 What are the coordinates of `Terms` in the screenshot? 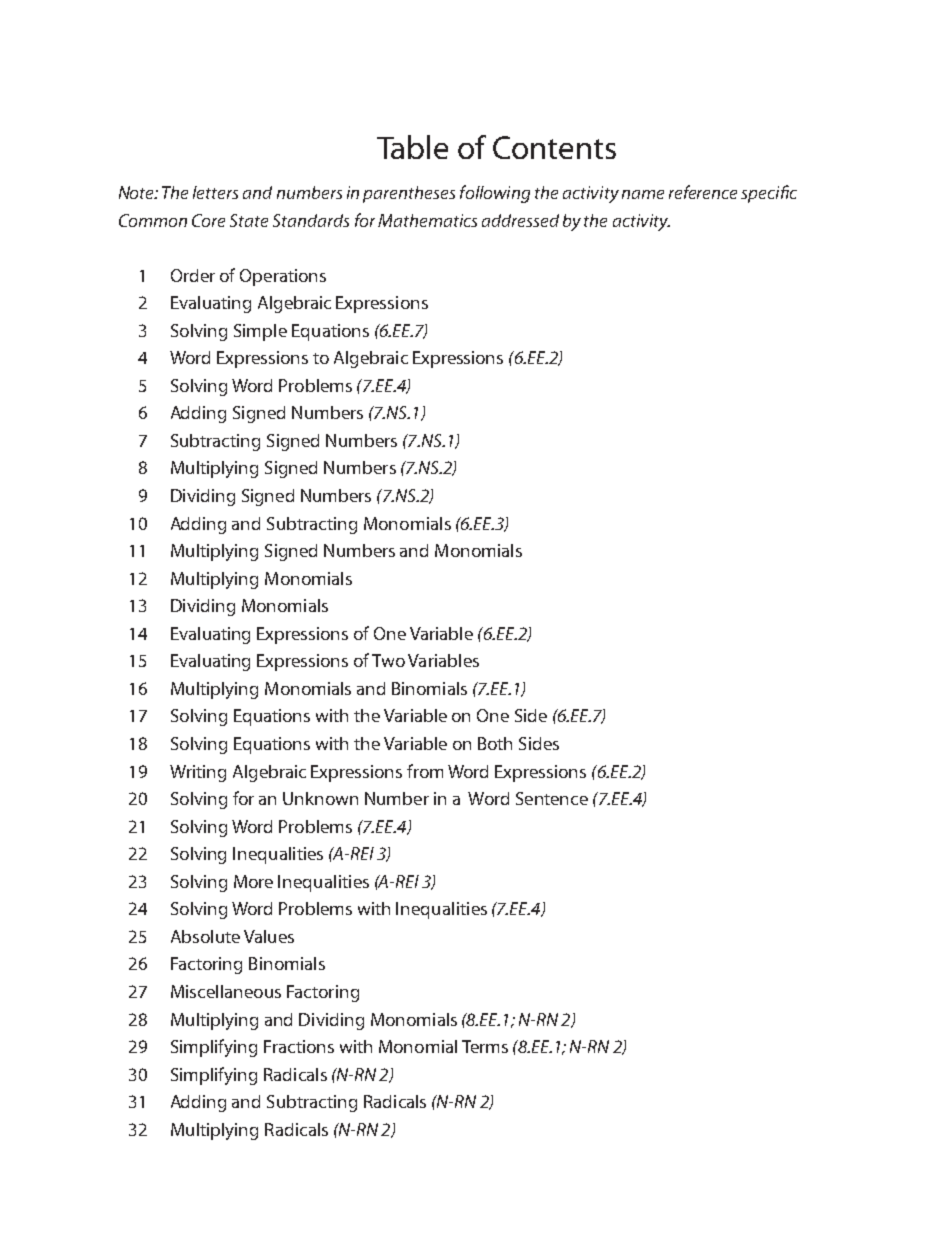 It's located at (485, 1046).
